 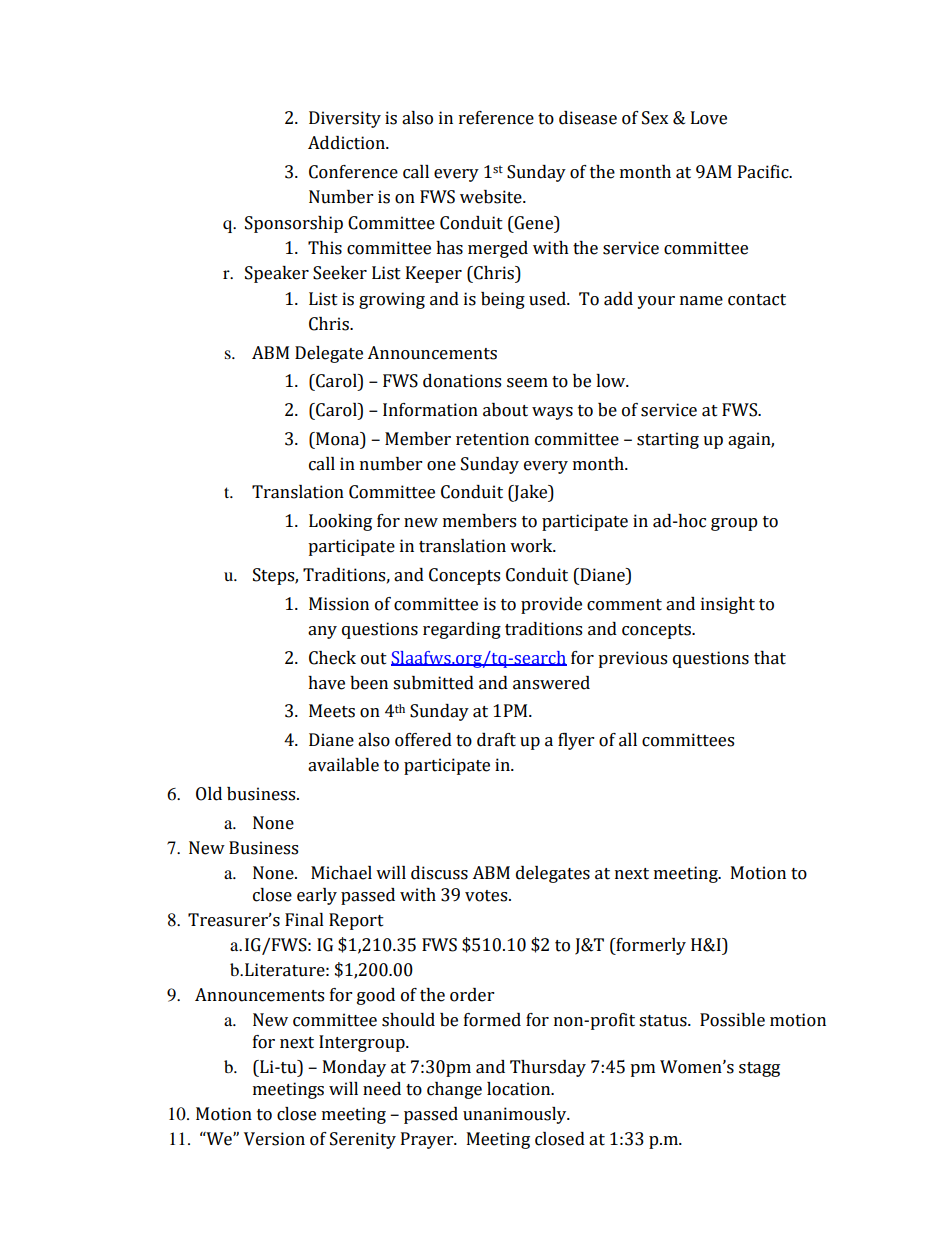 I want to click on Old, so click(x=209, y=794).
